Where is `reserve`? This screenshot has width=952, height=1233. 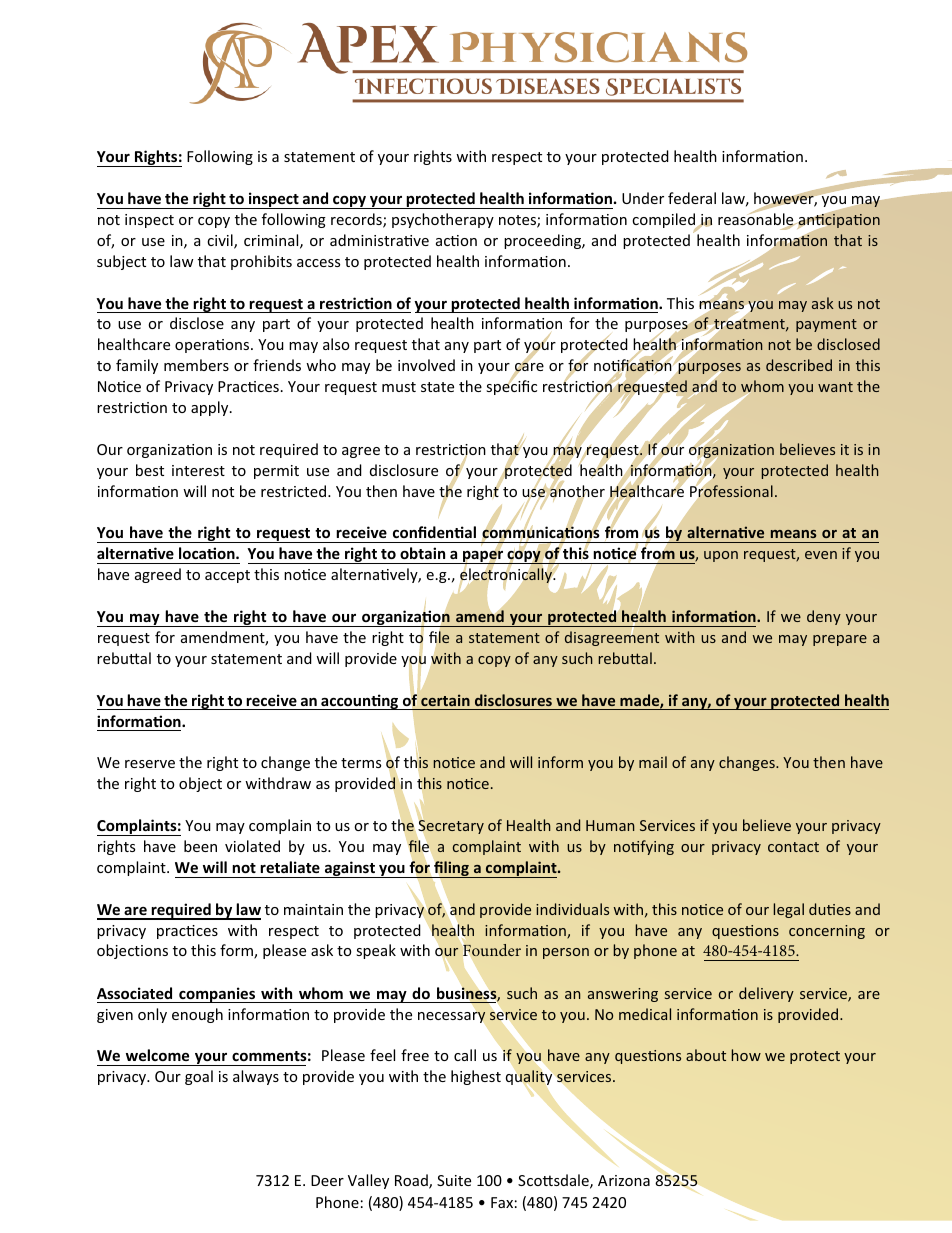
reserve is located at coordinates (150, 764).
